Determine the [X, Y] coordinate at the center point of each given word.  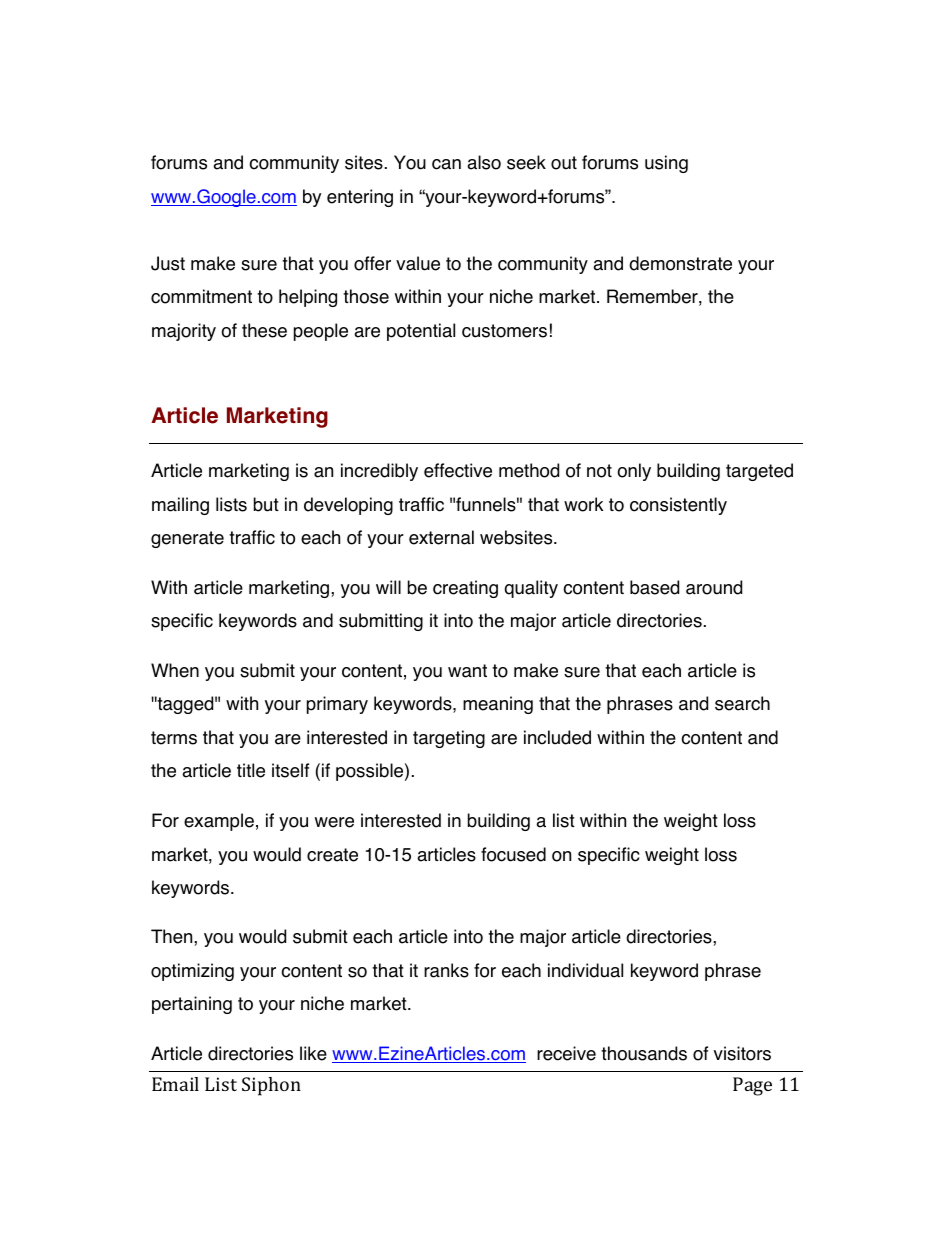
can [446, 164]
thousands [644, 1053]
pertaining [192, 1005]
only [634, 472]
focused [513, 854]
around [714, 587]
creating [465, 589]
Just [168, 263]
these [264, 330]
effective [458, 470]
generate [187, 539]
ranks [446, 970]
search [742, 703]
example [219, 822]
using [666, 164]
